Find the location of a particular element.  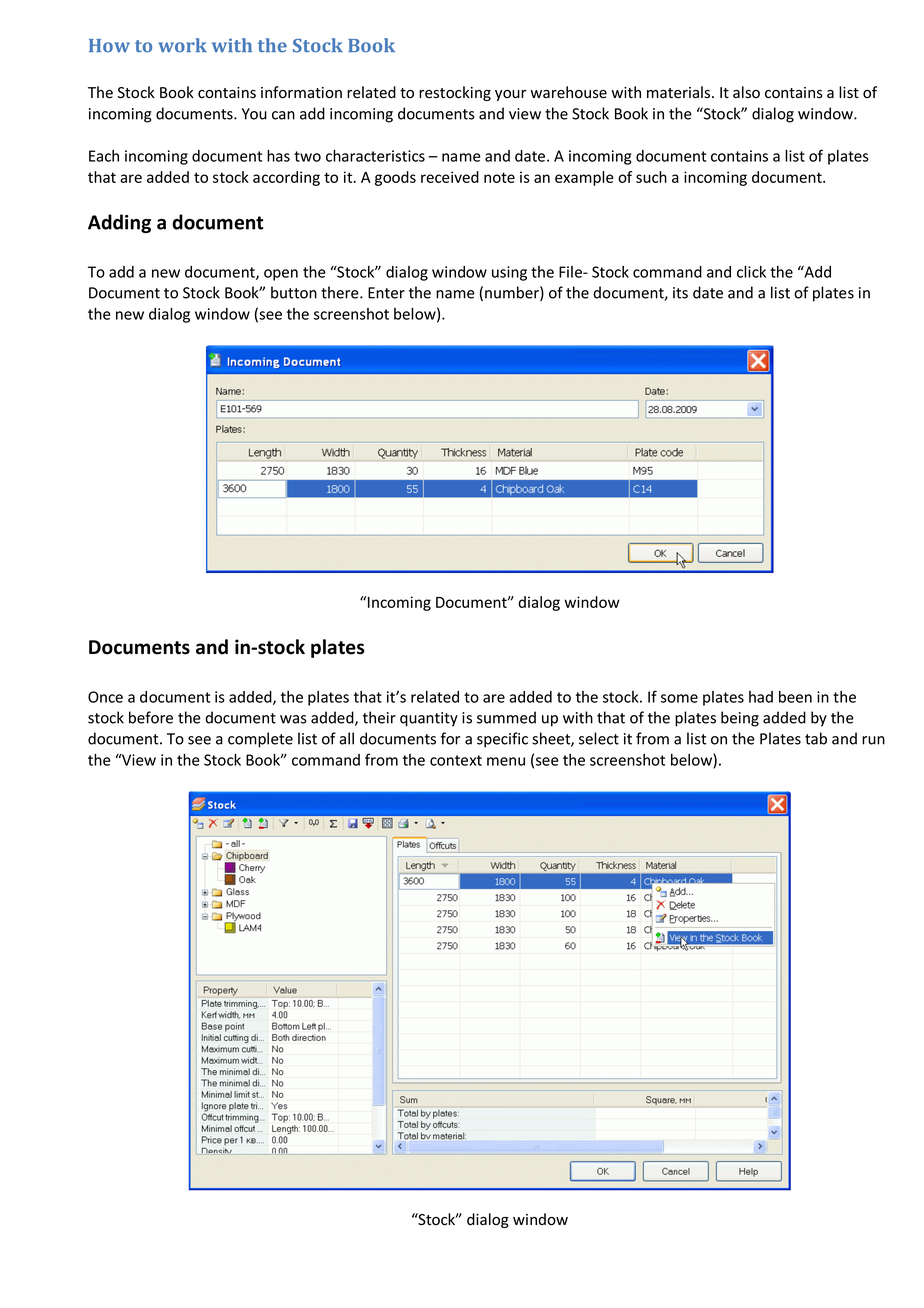

its is located at coordinates (680, 293).
